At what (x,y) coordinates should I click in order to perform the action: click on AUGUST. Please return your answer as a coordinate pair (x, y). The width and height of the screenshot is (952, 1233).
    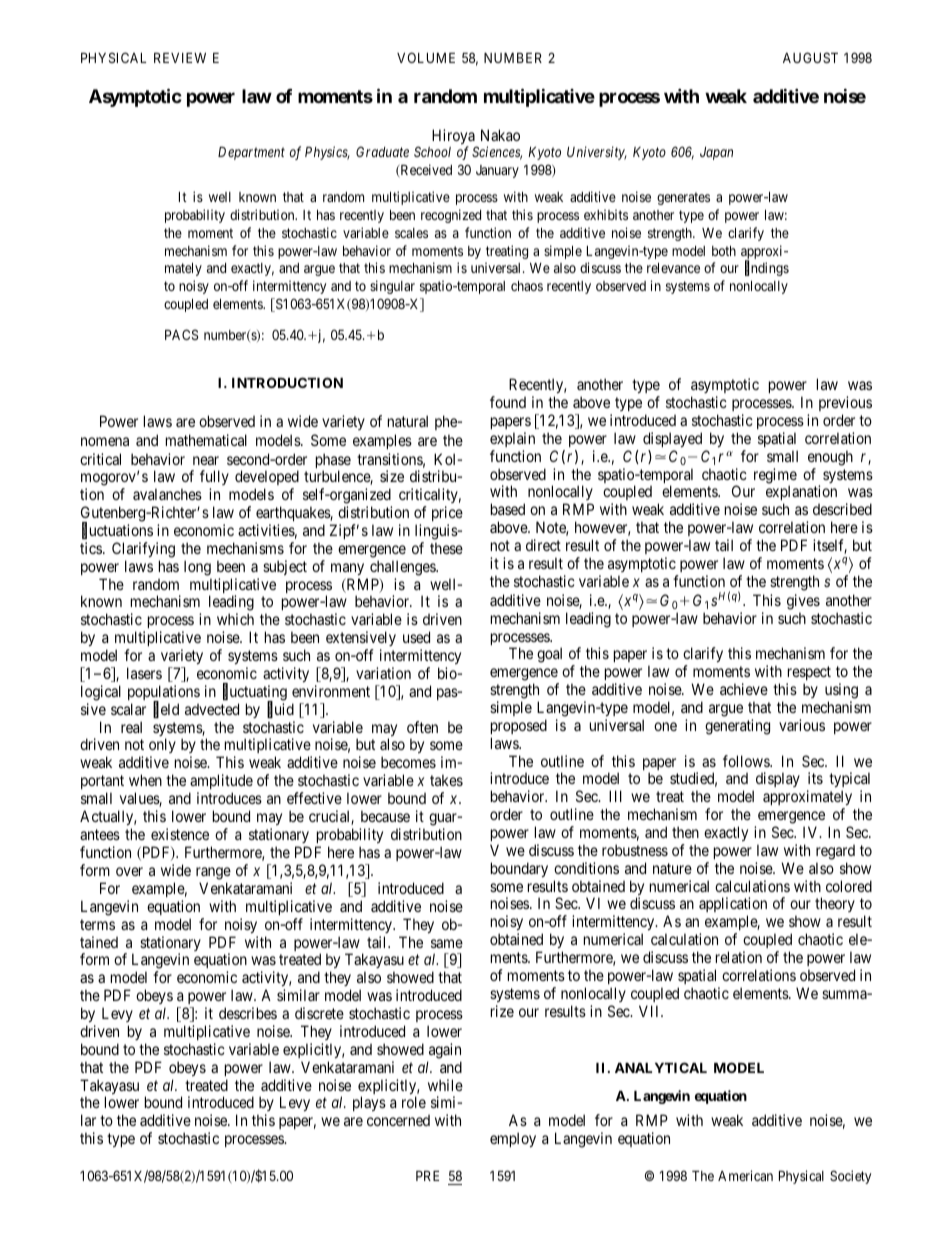
    Looking at the image, I should click on (810, 57).
